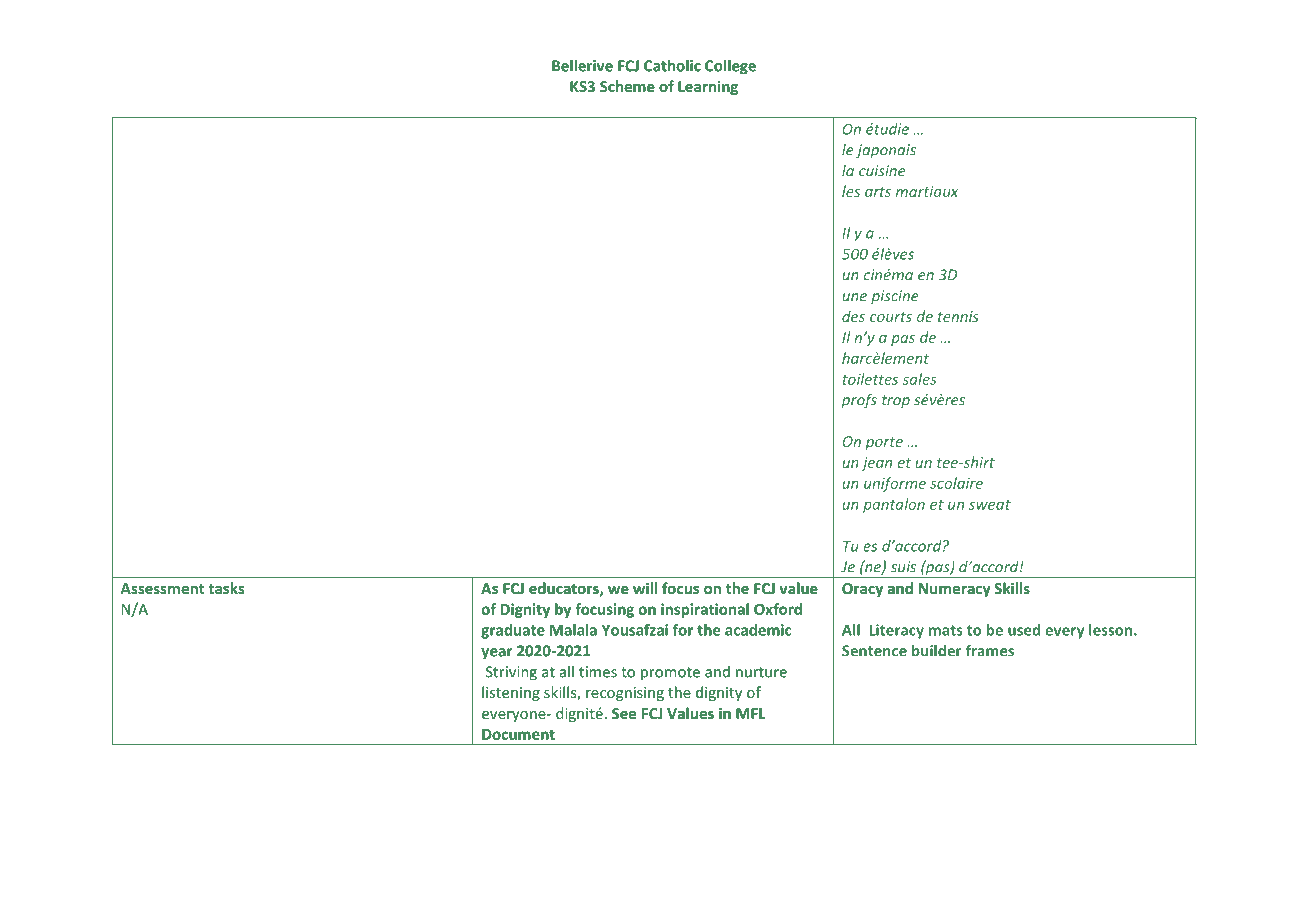  Describe the element at coordinates (730, 67) in the screenshot. I see `College` at that location.
